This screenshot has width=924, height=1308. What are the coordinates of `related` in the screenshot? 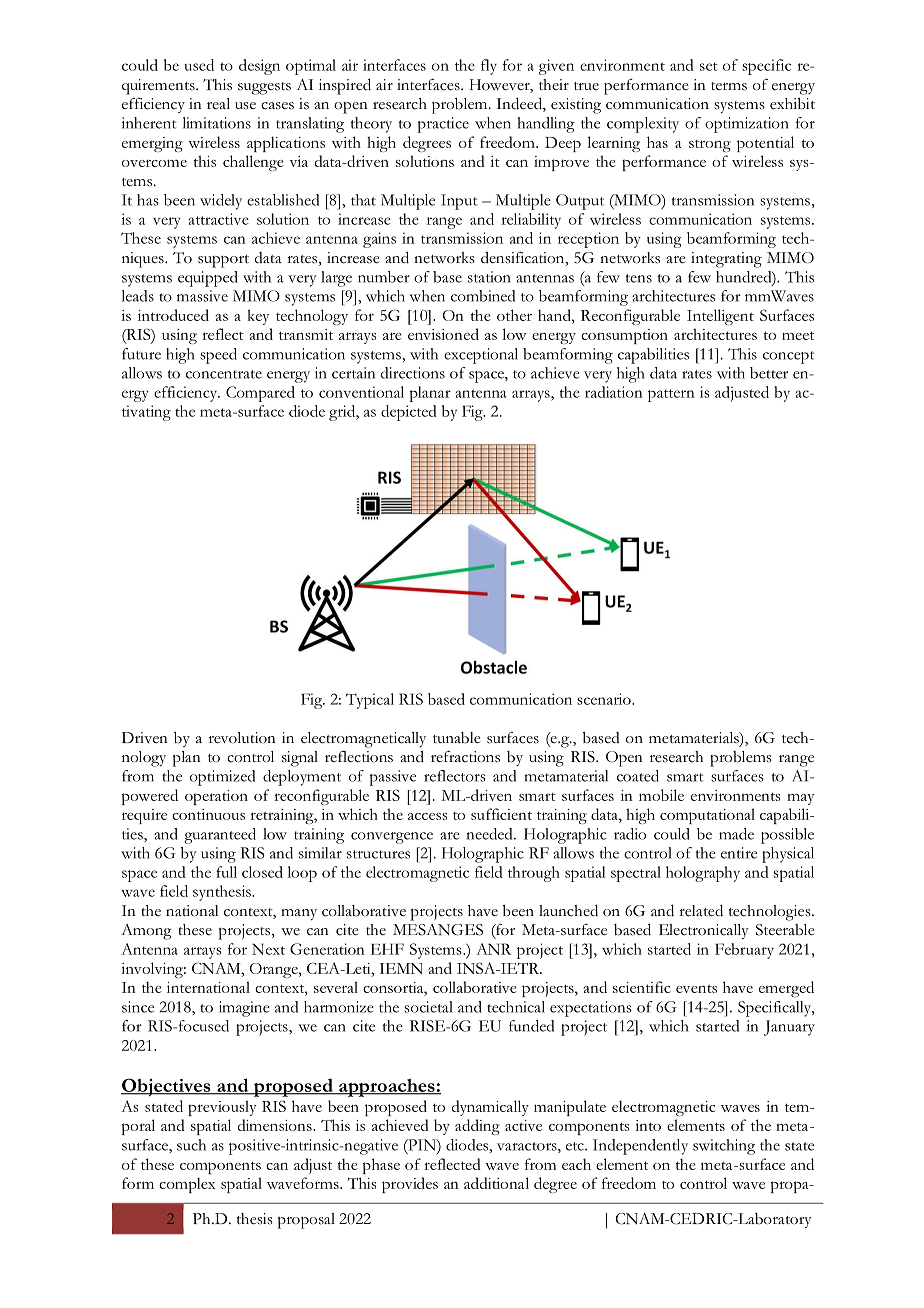 It's located at (701, 910).
